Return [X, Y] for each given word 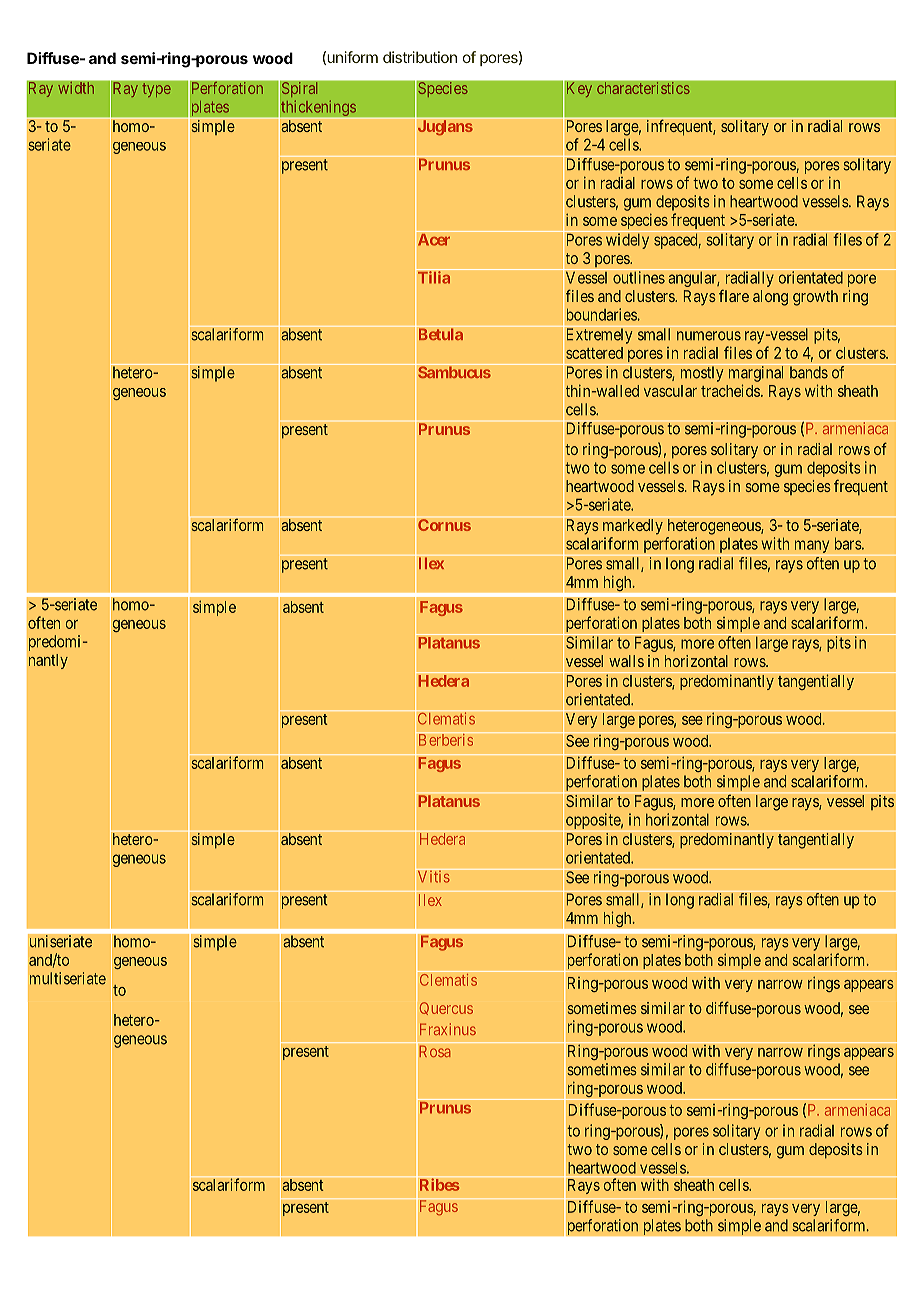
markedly [633, 527]
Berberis [445, 739]
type [156, 90]
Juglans [445, 128]
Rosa [435, 1051]
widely [627, 241]
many [812, 546]
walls [626, 661]
